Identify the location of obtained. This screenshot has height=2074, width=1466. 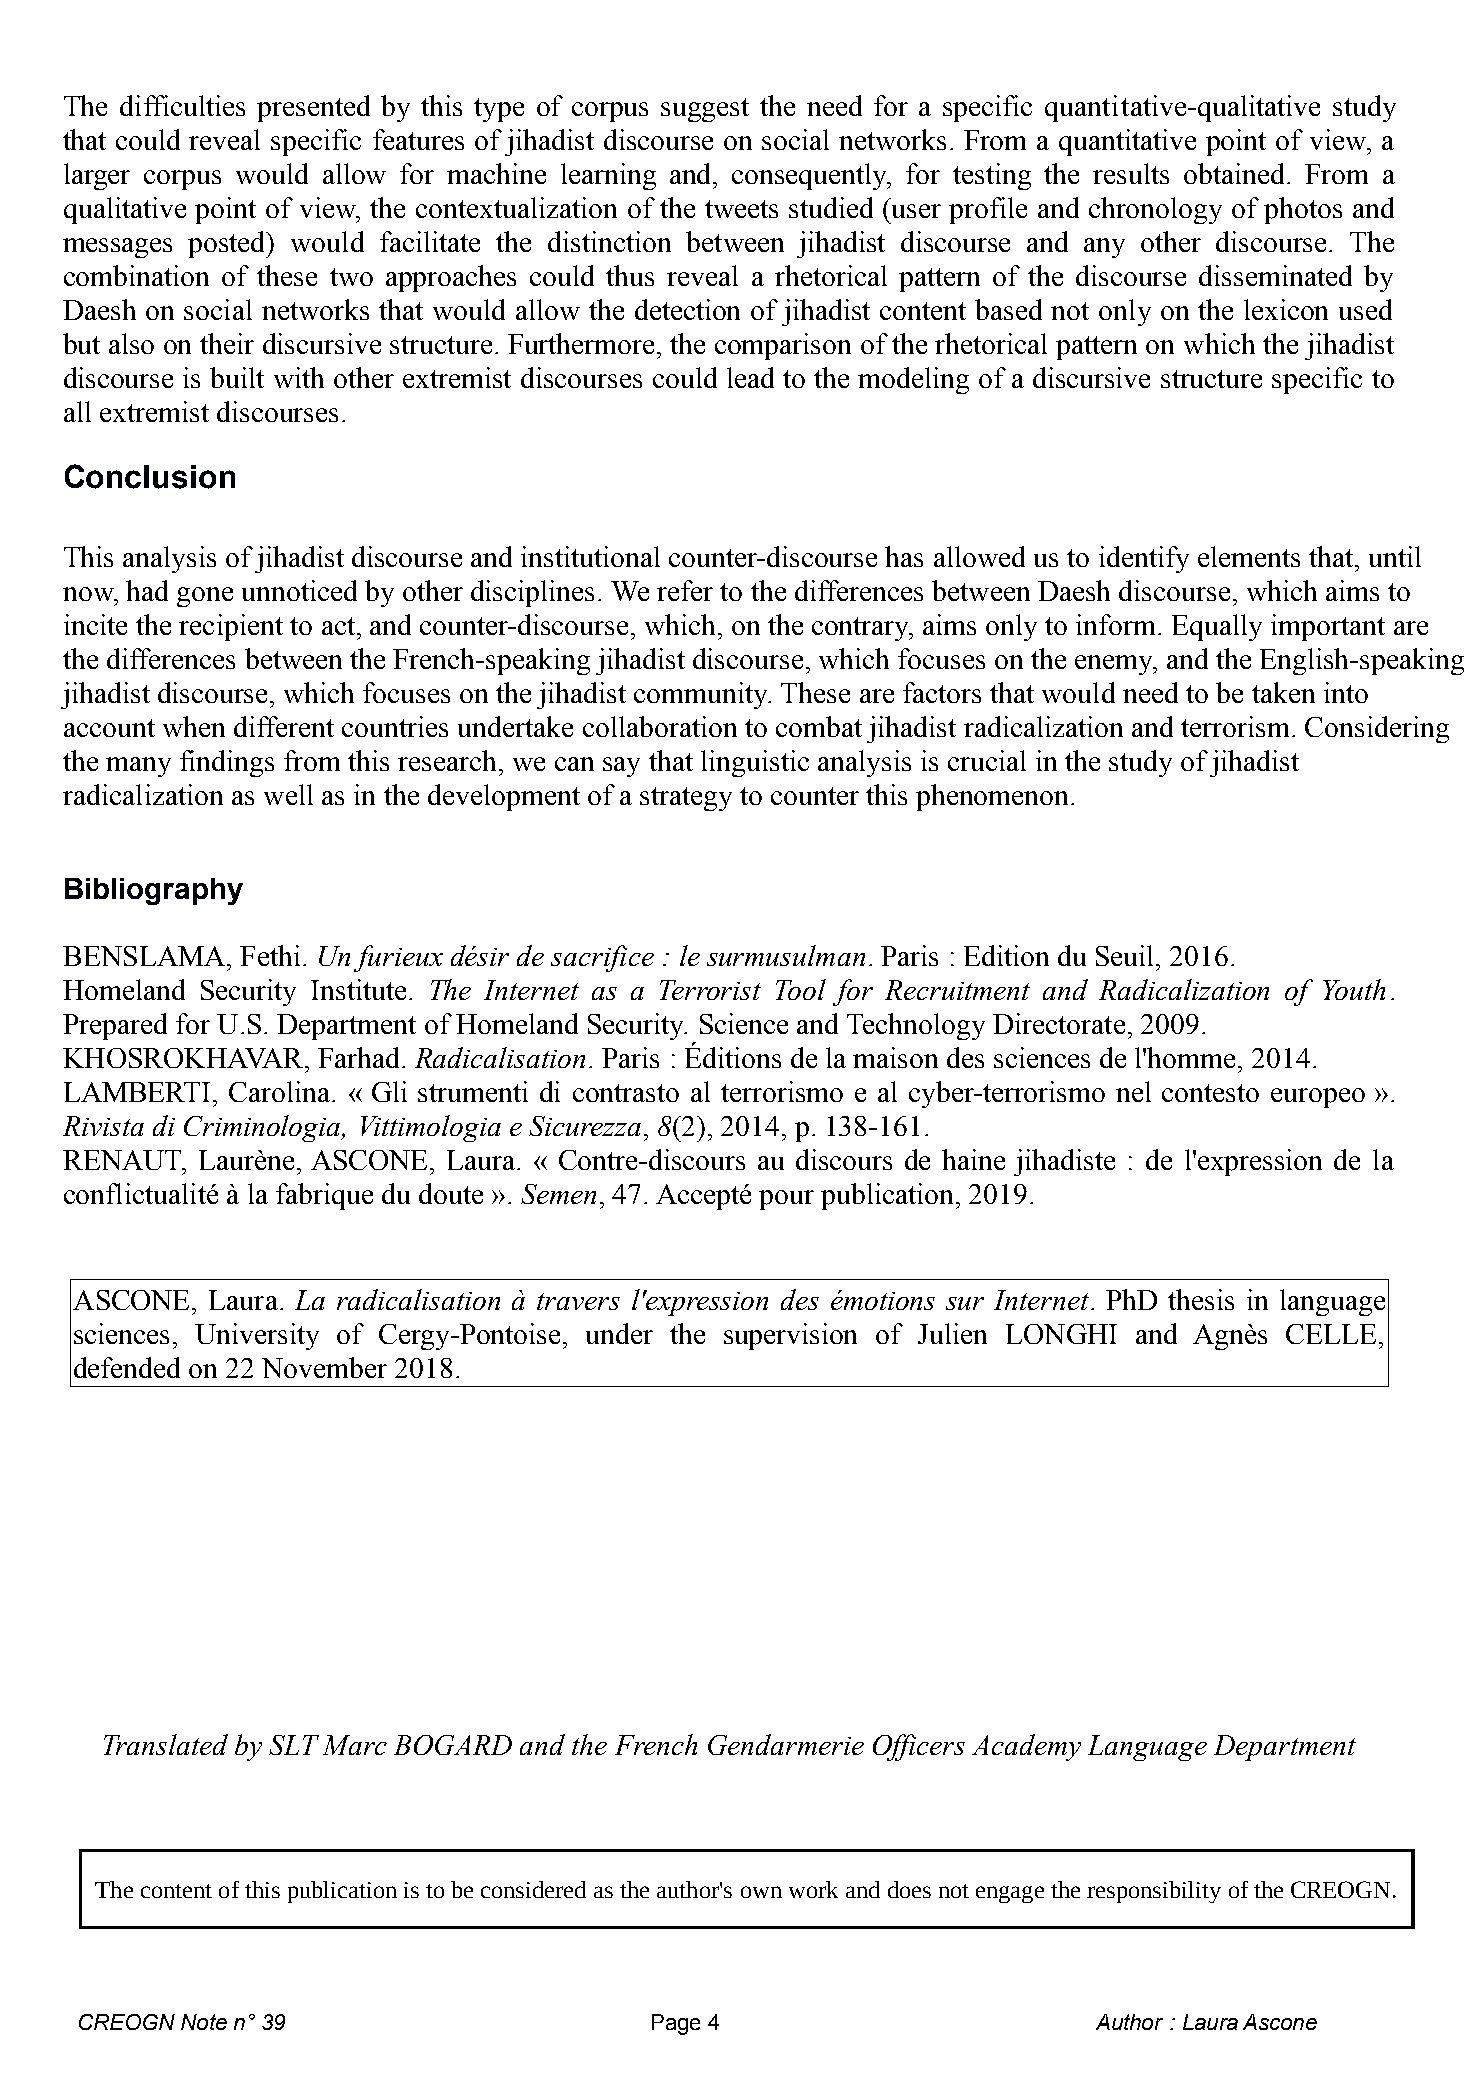
(1234, 173).
